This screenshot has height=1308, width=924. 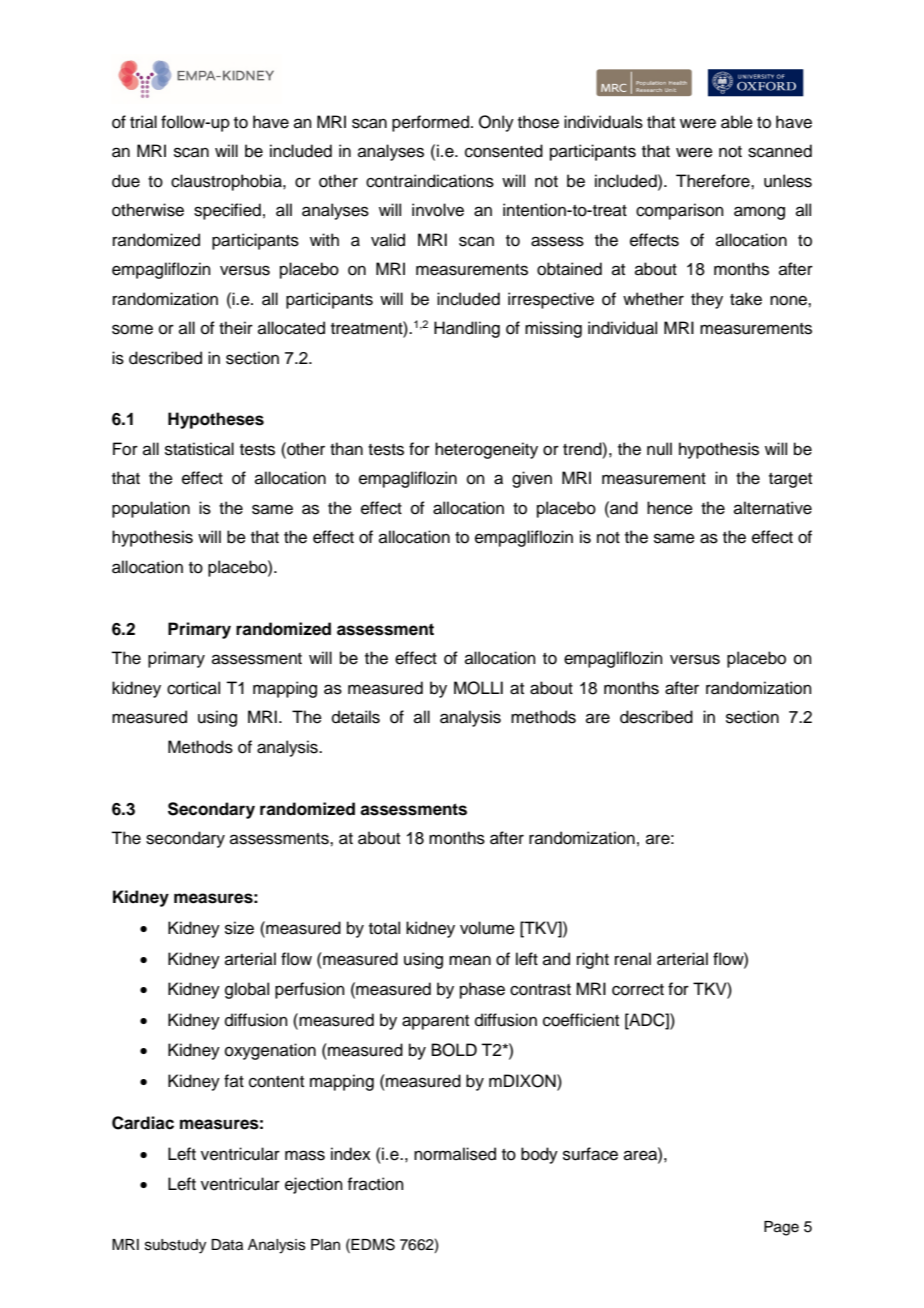 I want to click on contraindications, so click(x=430, y=181).
